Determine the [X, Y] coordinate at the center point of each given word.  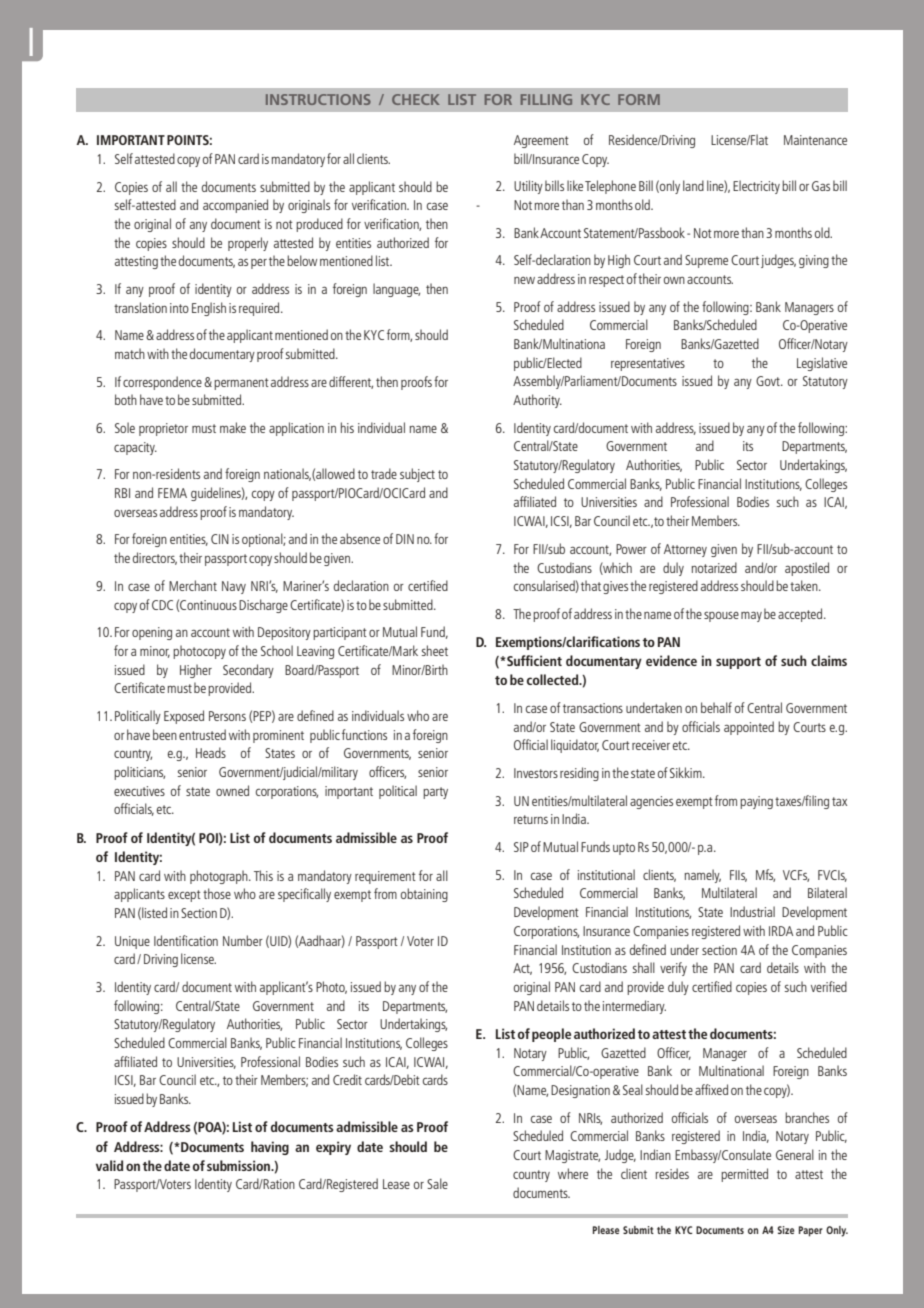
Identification [186, 940]
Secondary [248, 671]
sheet [435, 650]
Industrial [752, 911]
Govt [769, 381]
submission [240, 1165]
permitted [744, 1175]
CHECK [416, 99]
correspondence [162, 383]
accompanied [235, 206]
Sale [437, 1183]
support [738, 663]
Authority [537, 401]
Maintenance [815, 140]
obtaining [424, 895]
